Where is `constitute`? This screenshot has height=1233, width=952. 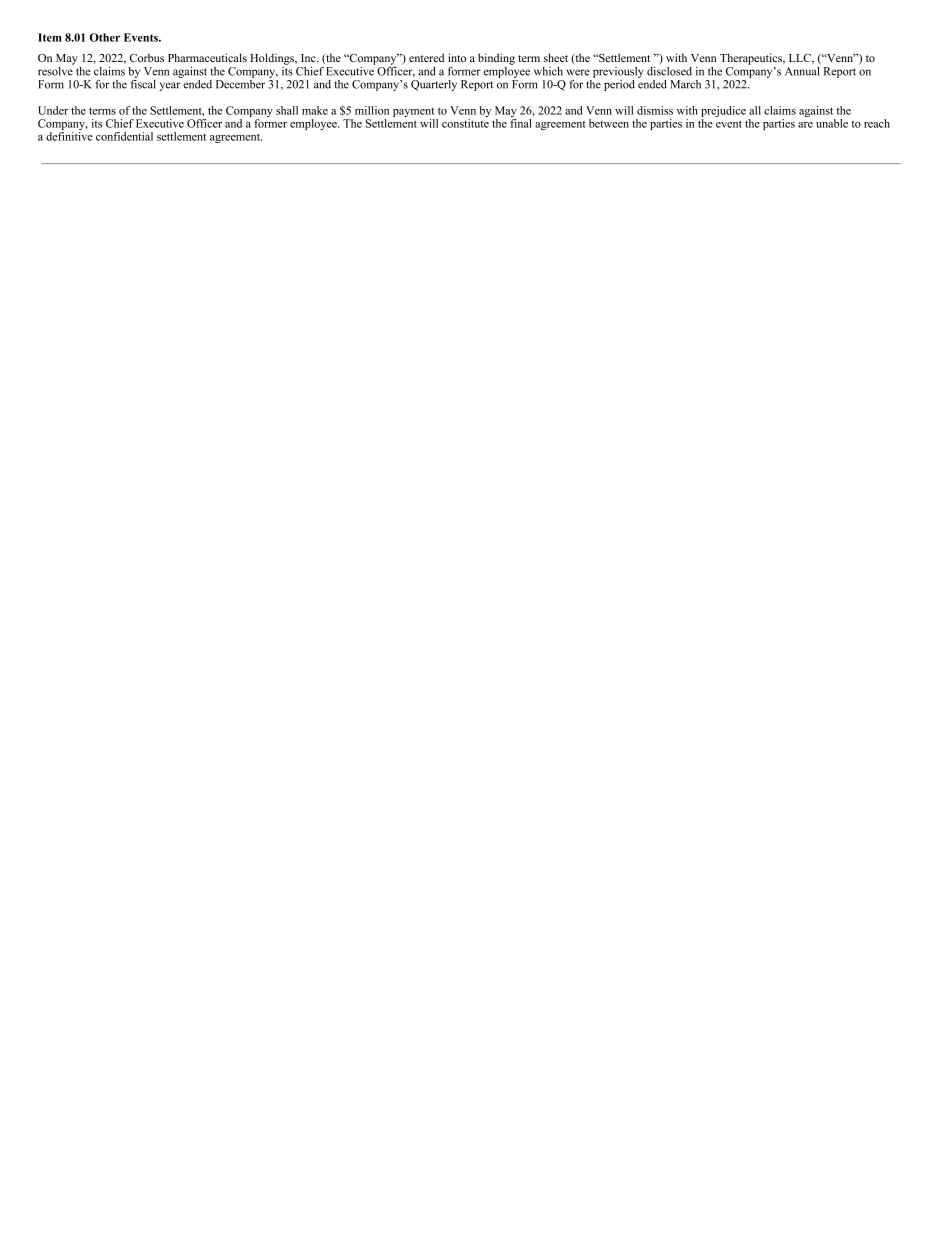
constitute is located at coordinates (465, 122).
